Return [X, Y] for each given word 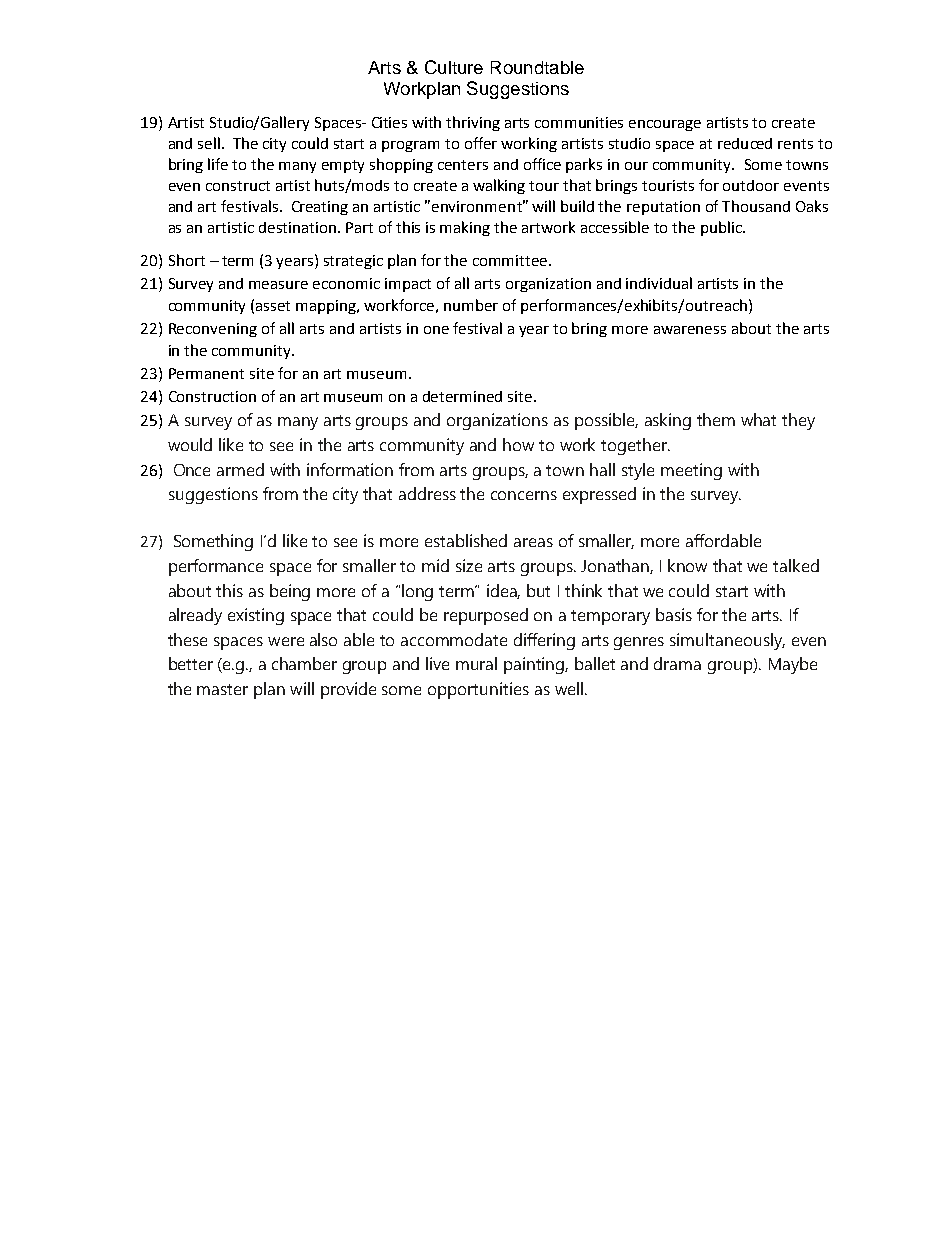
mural [476, 663]
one [436, 330]
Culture [454, 67]
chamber [304, 663]
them [716, 419]
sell [209, 143]
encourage [665, 125]
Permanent [206, 373]
